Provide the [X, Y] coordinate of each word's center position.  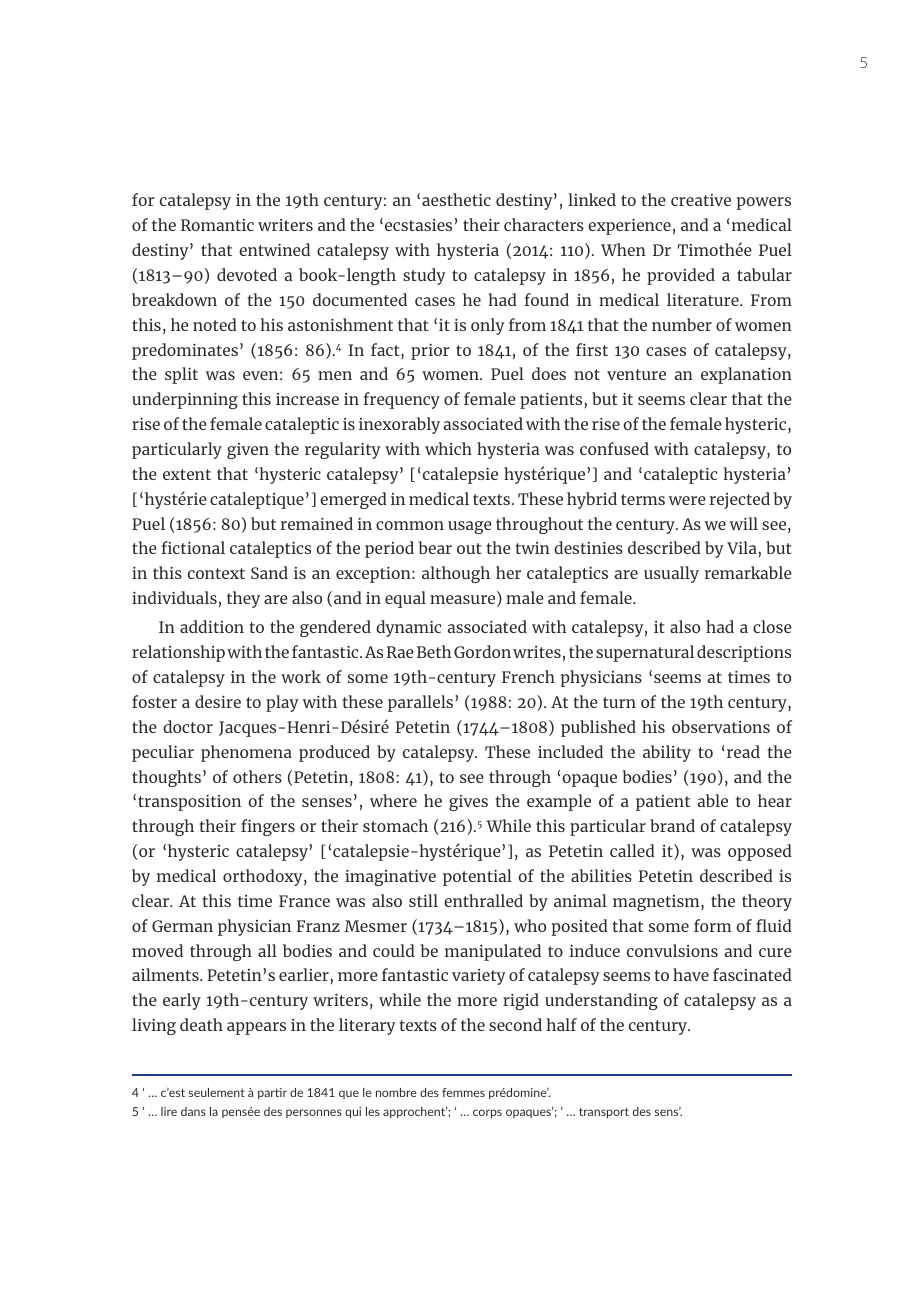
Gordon [482, 651]
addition [212, 626]
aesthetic [456, 199]
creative [701, 200]
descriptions [744, 653]
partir [272, 1093]
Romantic [217, 225]
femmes [463, 1092]
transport [604, 1112]
